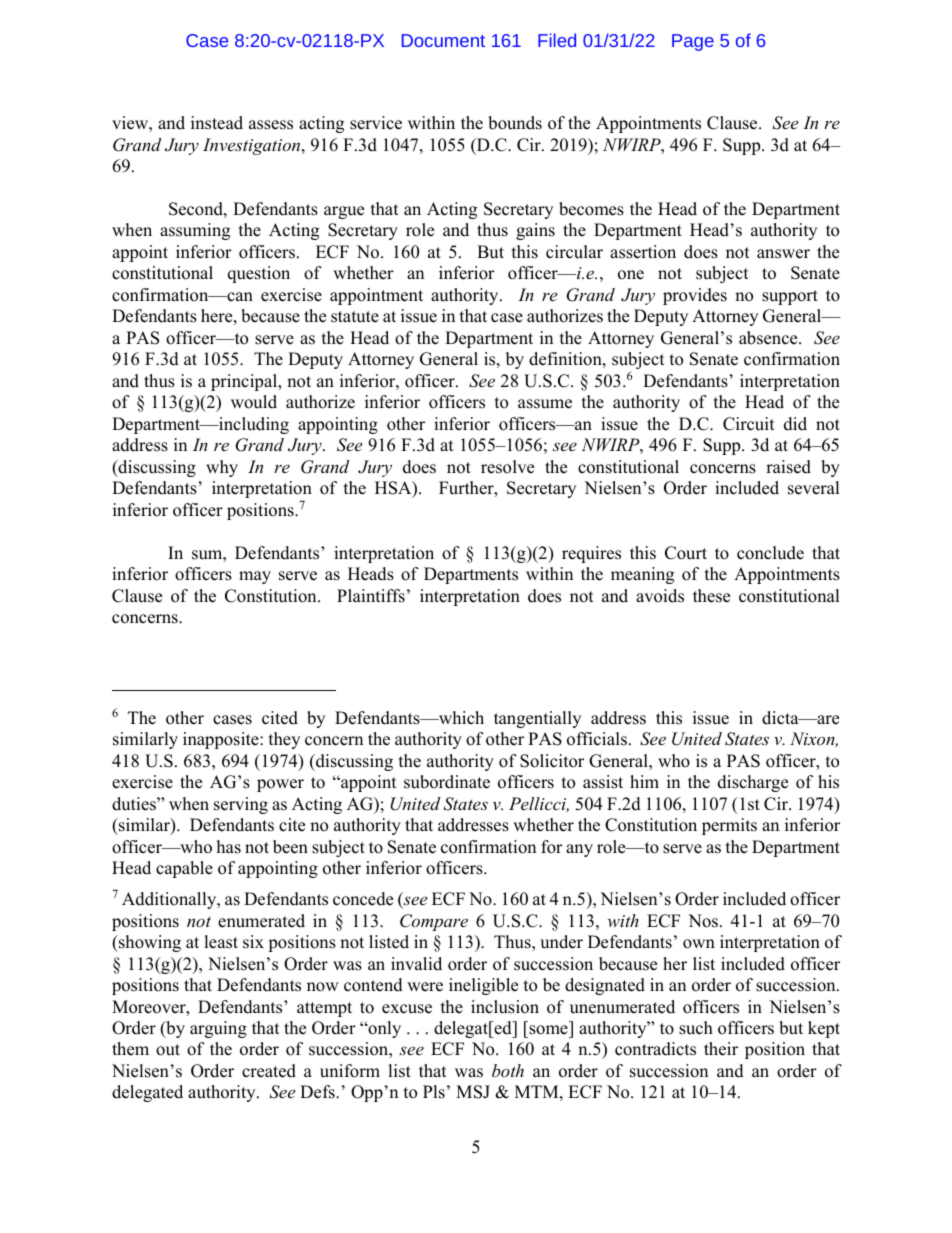 The width and height of the image is (952, 1233). What do you see at coordinates (443, 40) in the image?
I see `Document` at bounding box center [443, 40].
